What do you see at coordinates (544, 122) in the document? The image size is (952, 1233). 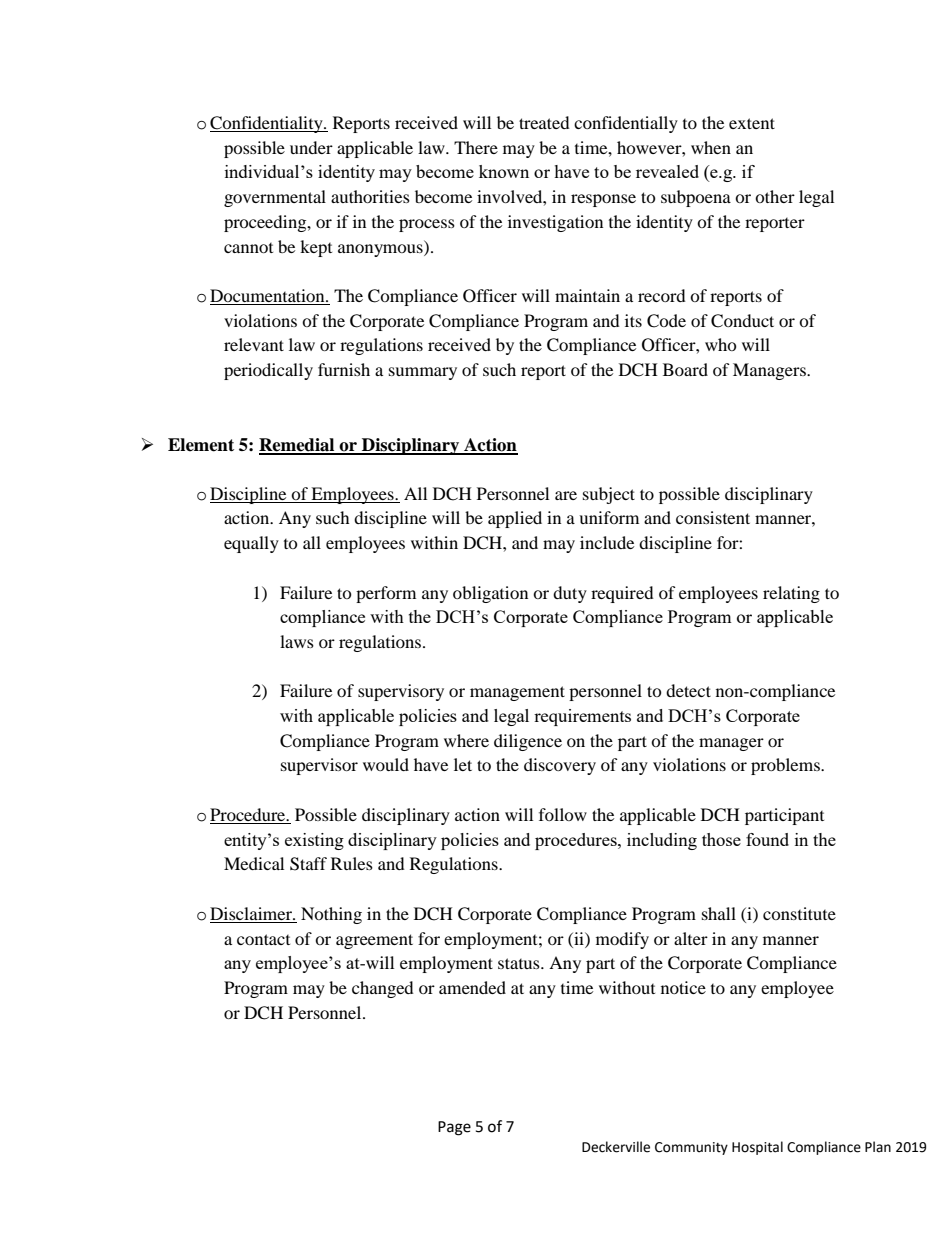 I see `treated` at bounding box center [544, 122].
